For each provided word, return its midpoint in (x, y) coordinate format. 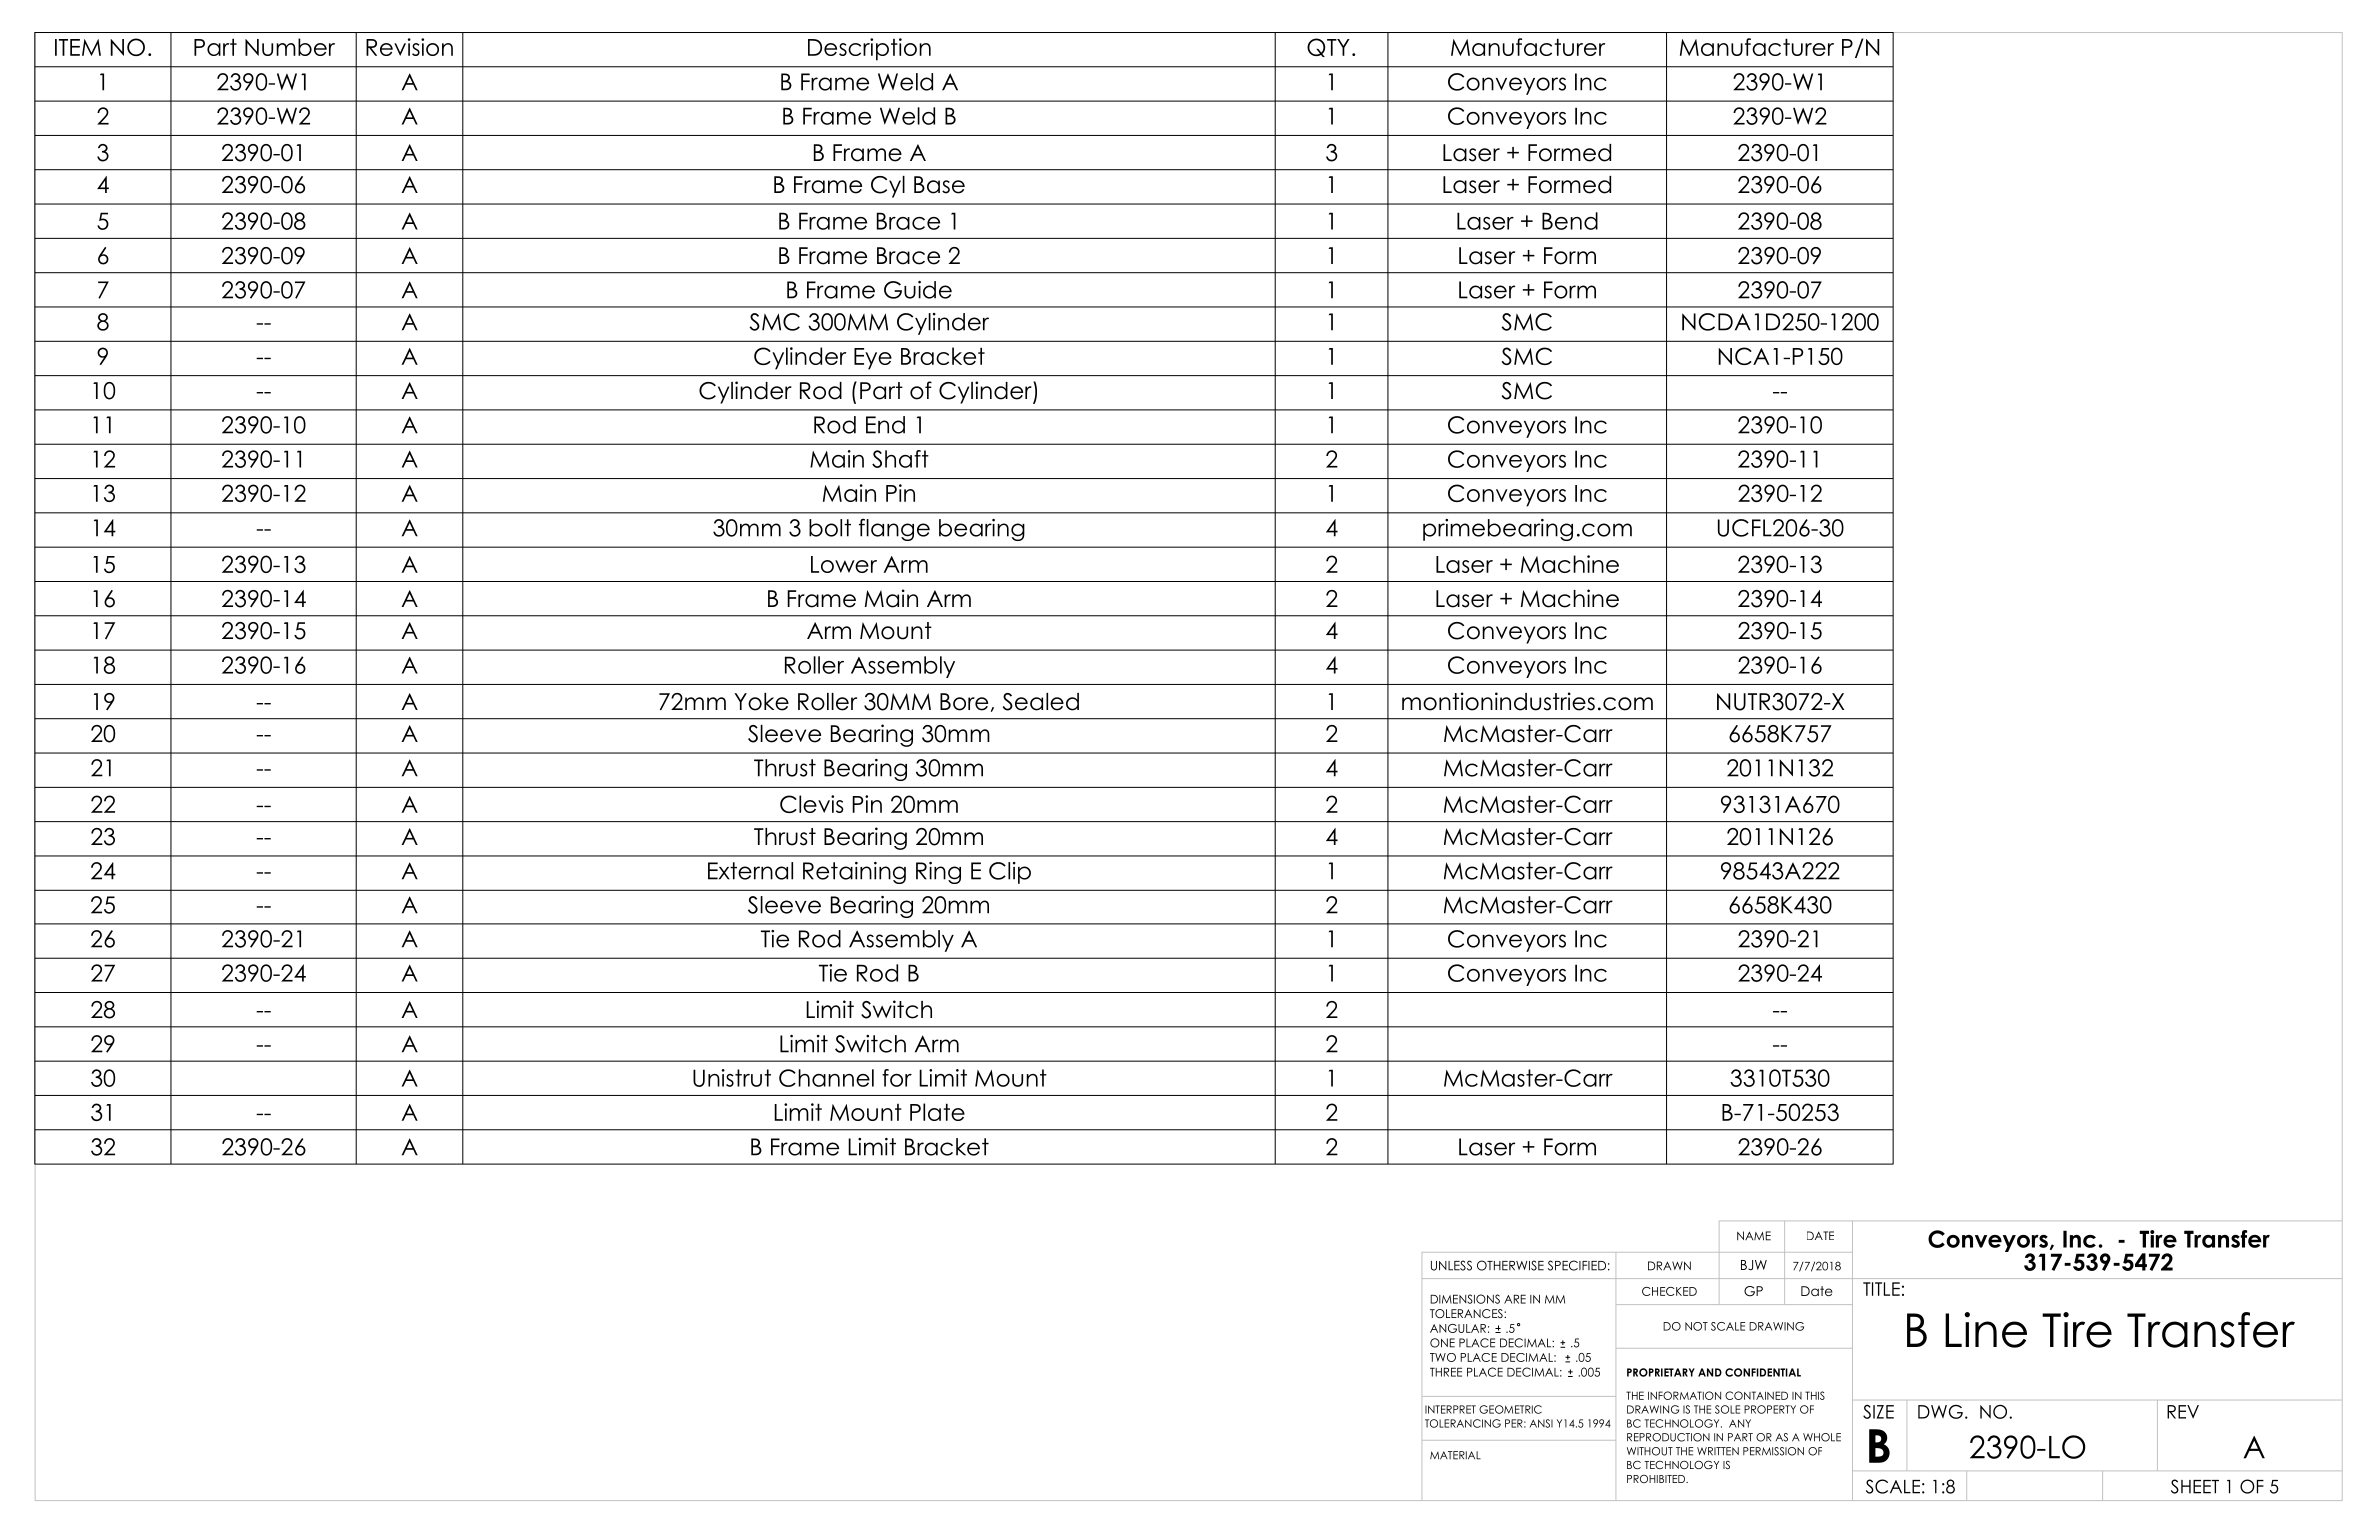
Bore (964, 702)
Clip (1010, 873)
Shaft (900, 459)
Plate (937, 1112)
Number (290, 47)
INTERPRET (1450, 1409)
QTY (1328, 47)
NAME (1754, 1236)
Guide (918, 290)
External (750, 871)
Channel (826, 1078)
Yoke (761, 702)
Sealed (1041, 702)
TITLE (1881, 1289)
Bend (1570, 221)
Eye (873, 359)
